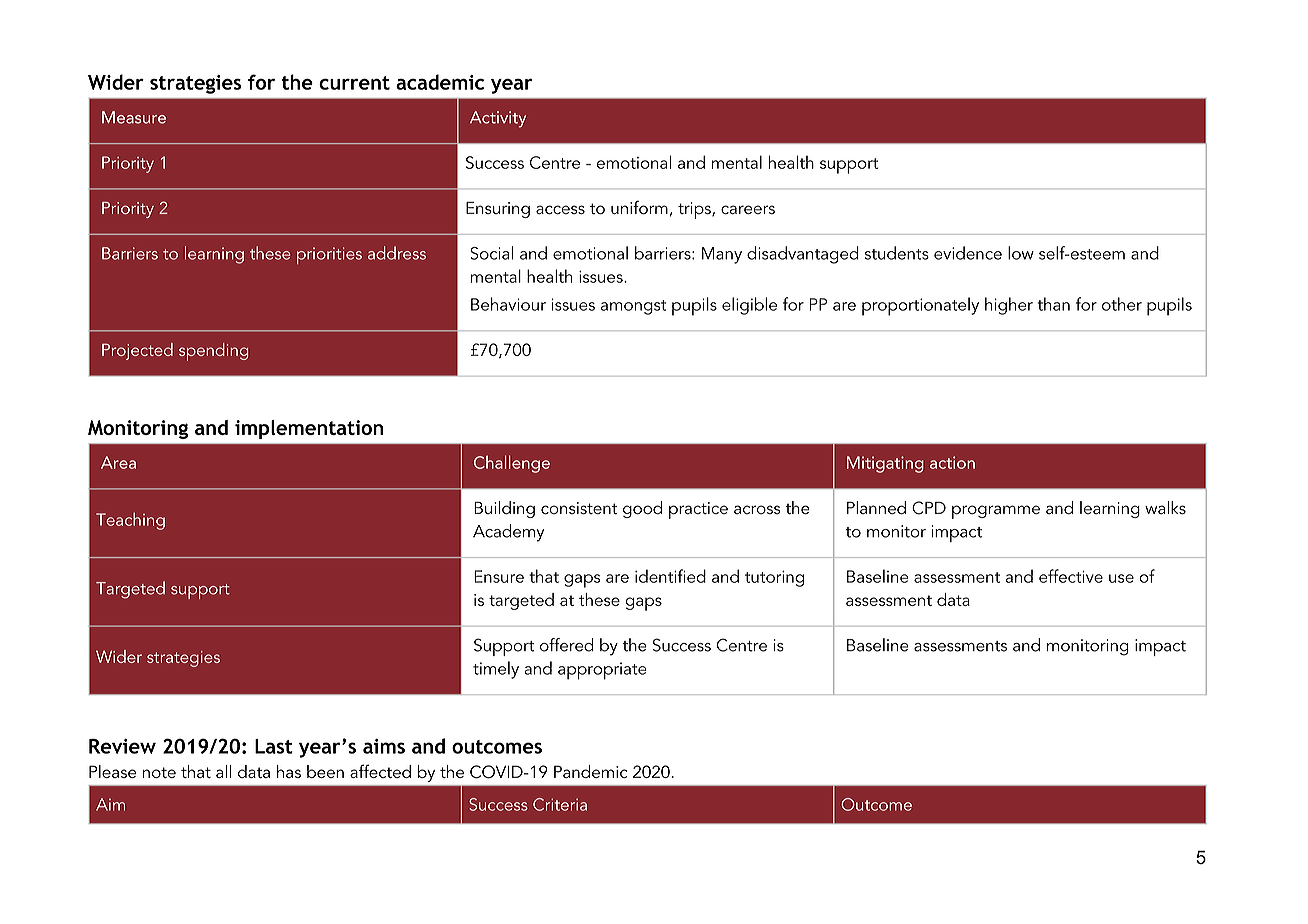 The image size is (1308, 924). I want to click on Challenge, so click(512, 464).
